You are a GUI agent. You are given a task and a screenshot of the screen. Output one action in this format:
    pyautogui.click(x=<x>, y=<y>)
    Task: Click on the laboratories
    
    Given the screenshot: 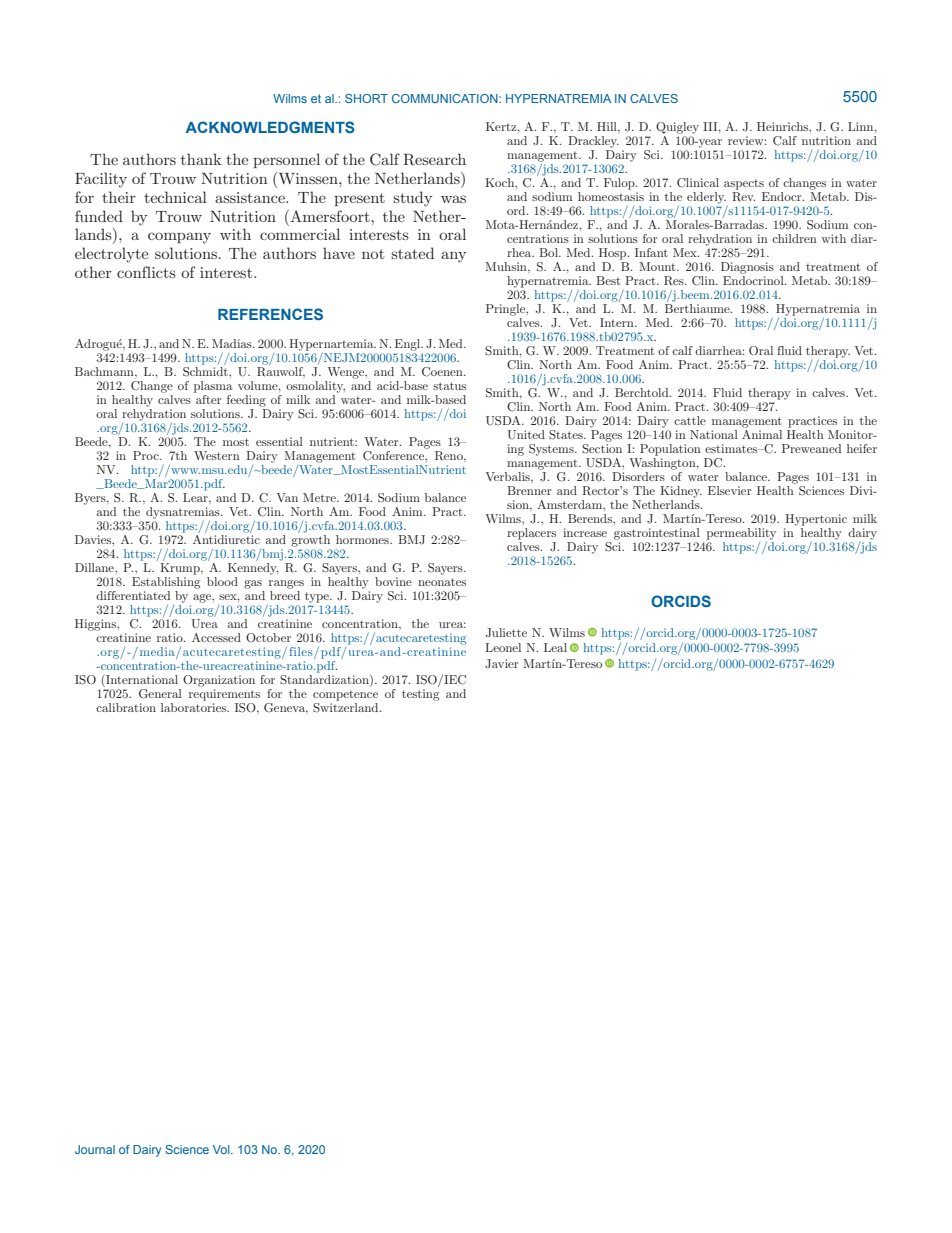 What is the action you would take?
    pyautogui.click(x=195, y=707)
